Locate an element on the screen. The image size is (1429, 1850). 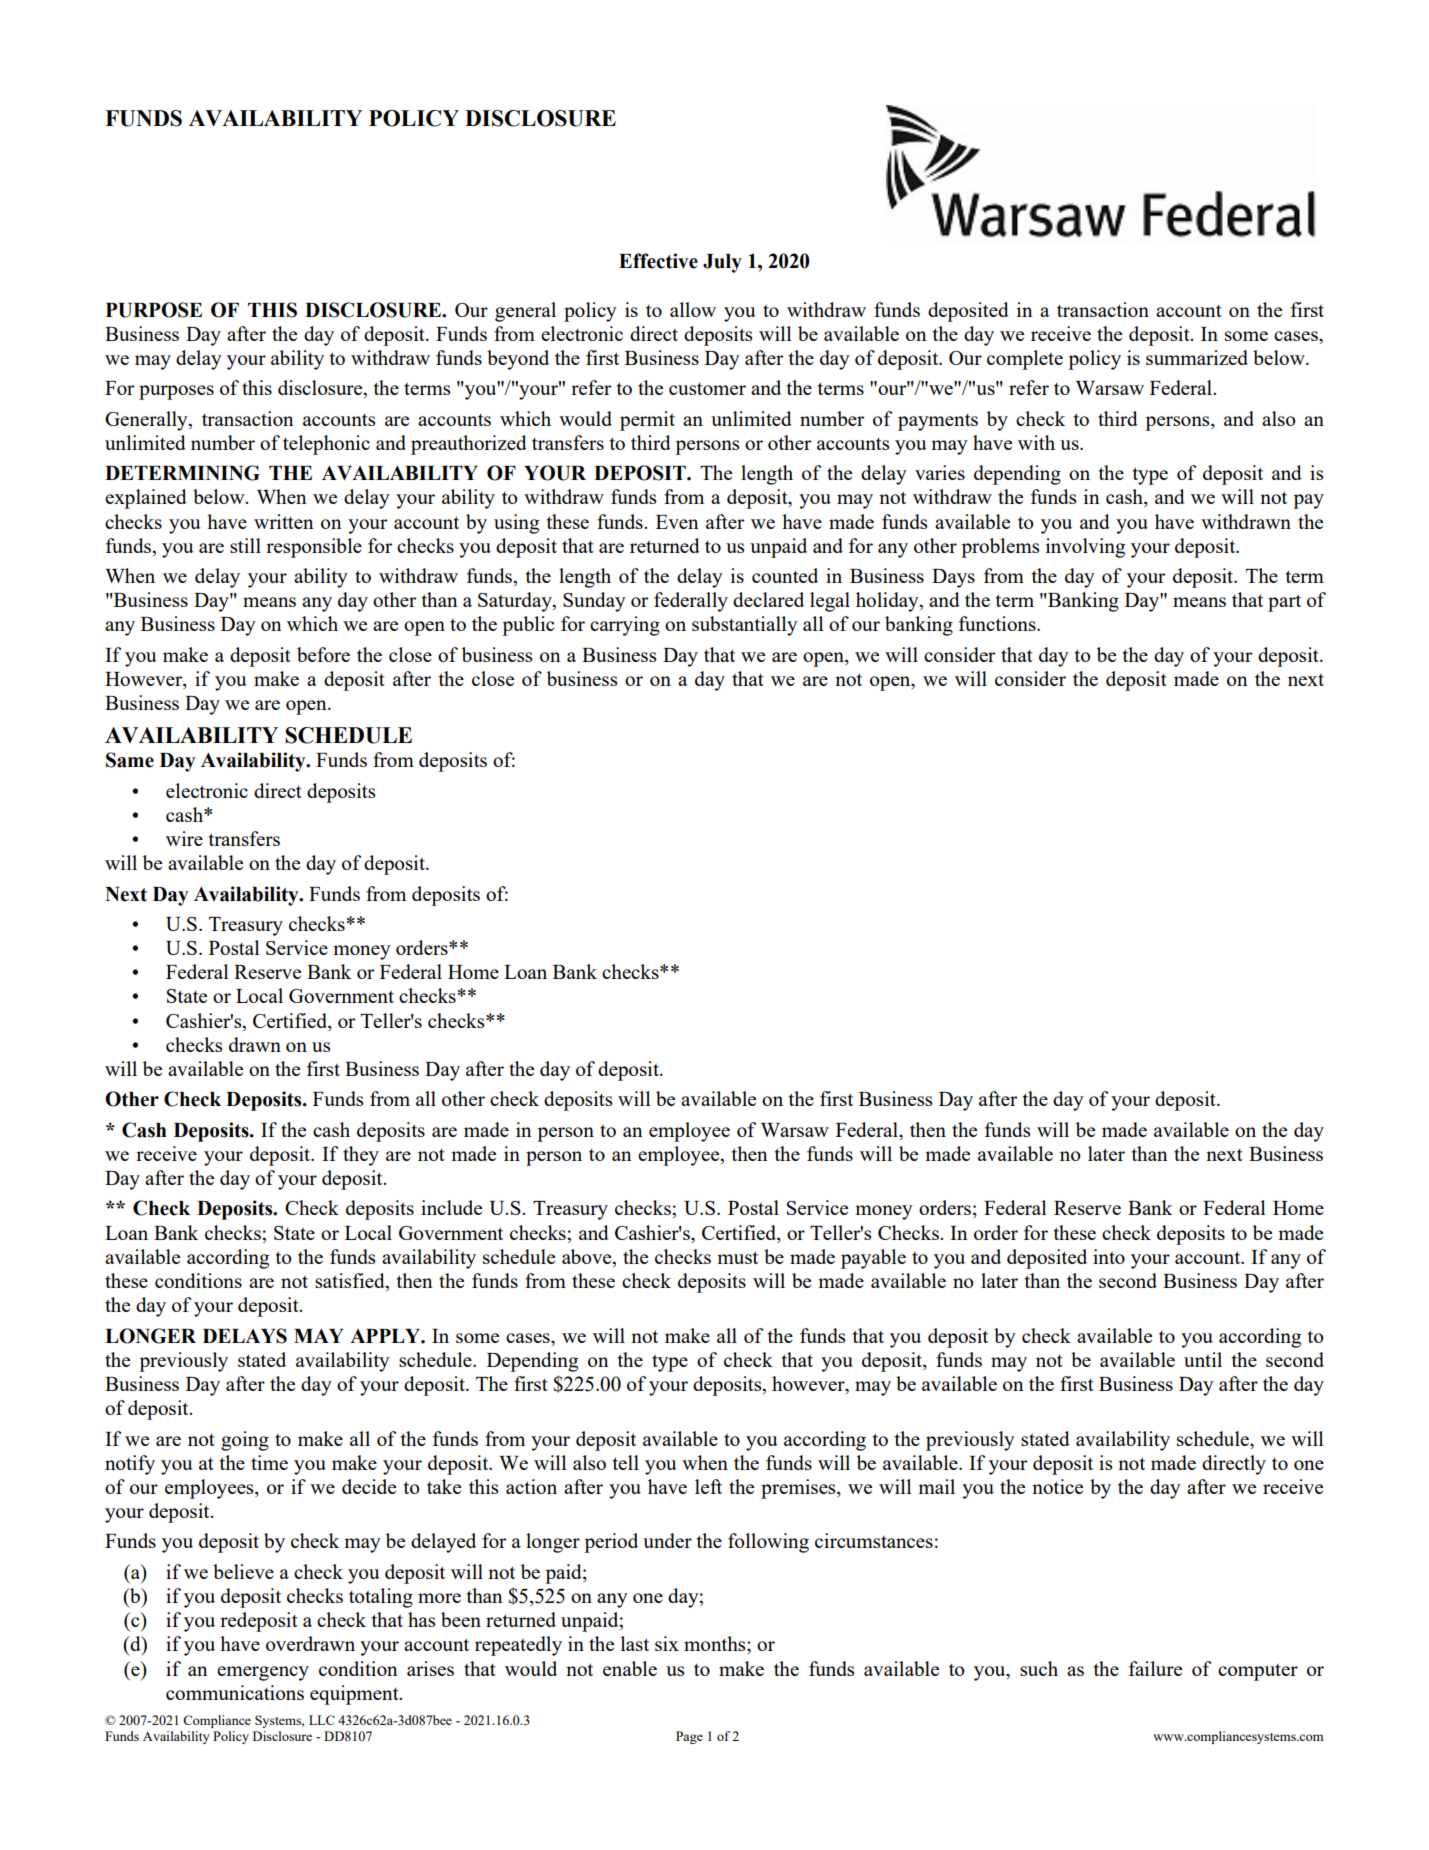
emergency is located at coordinates (263, 1673).
